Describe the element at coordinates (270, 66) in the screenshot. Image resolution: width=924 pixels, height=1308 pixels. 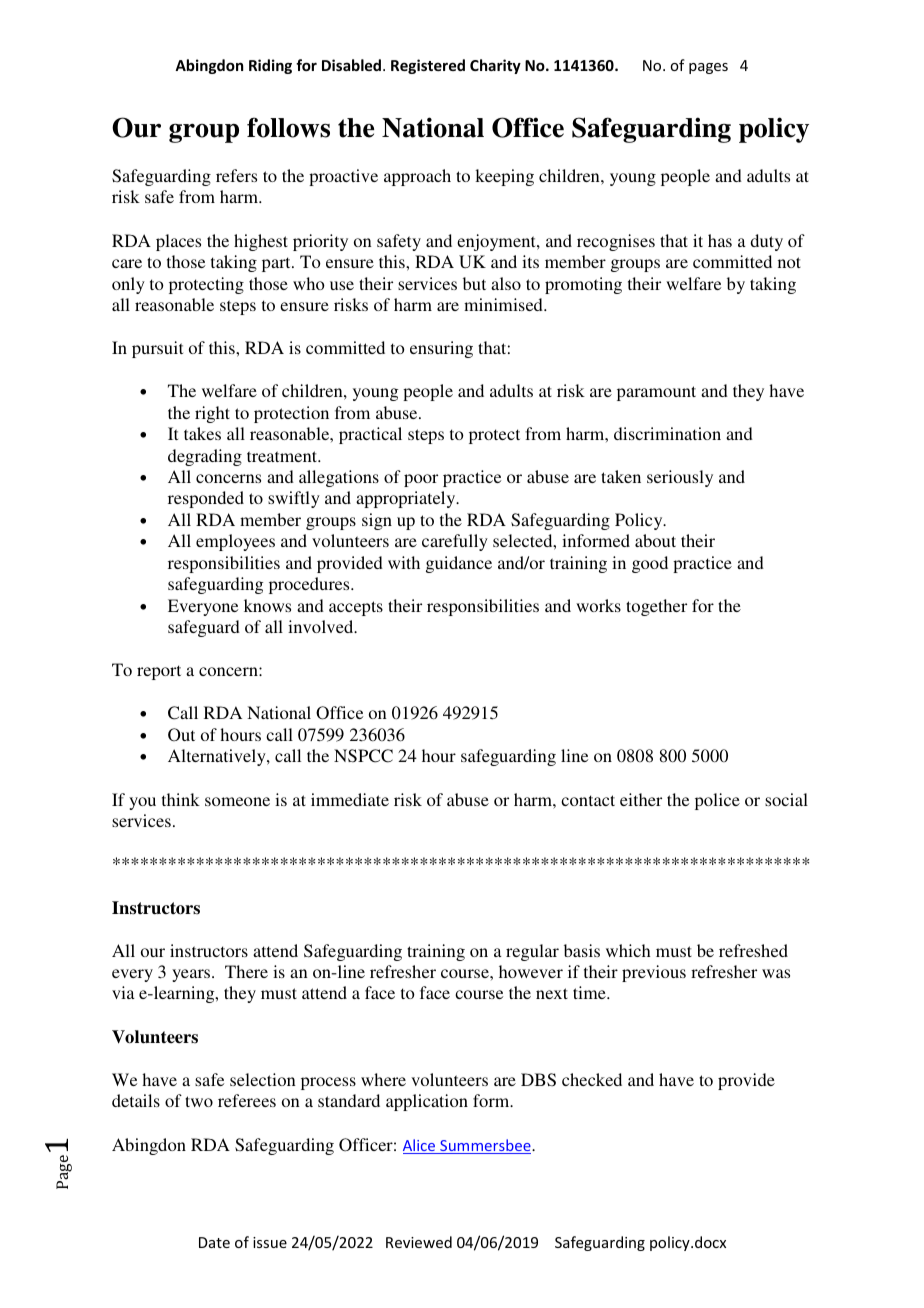
I see `Riding` at that location.
